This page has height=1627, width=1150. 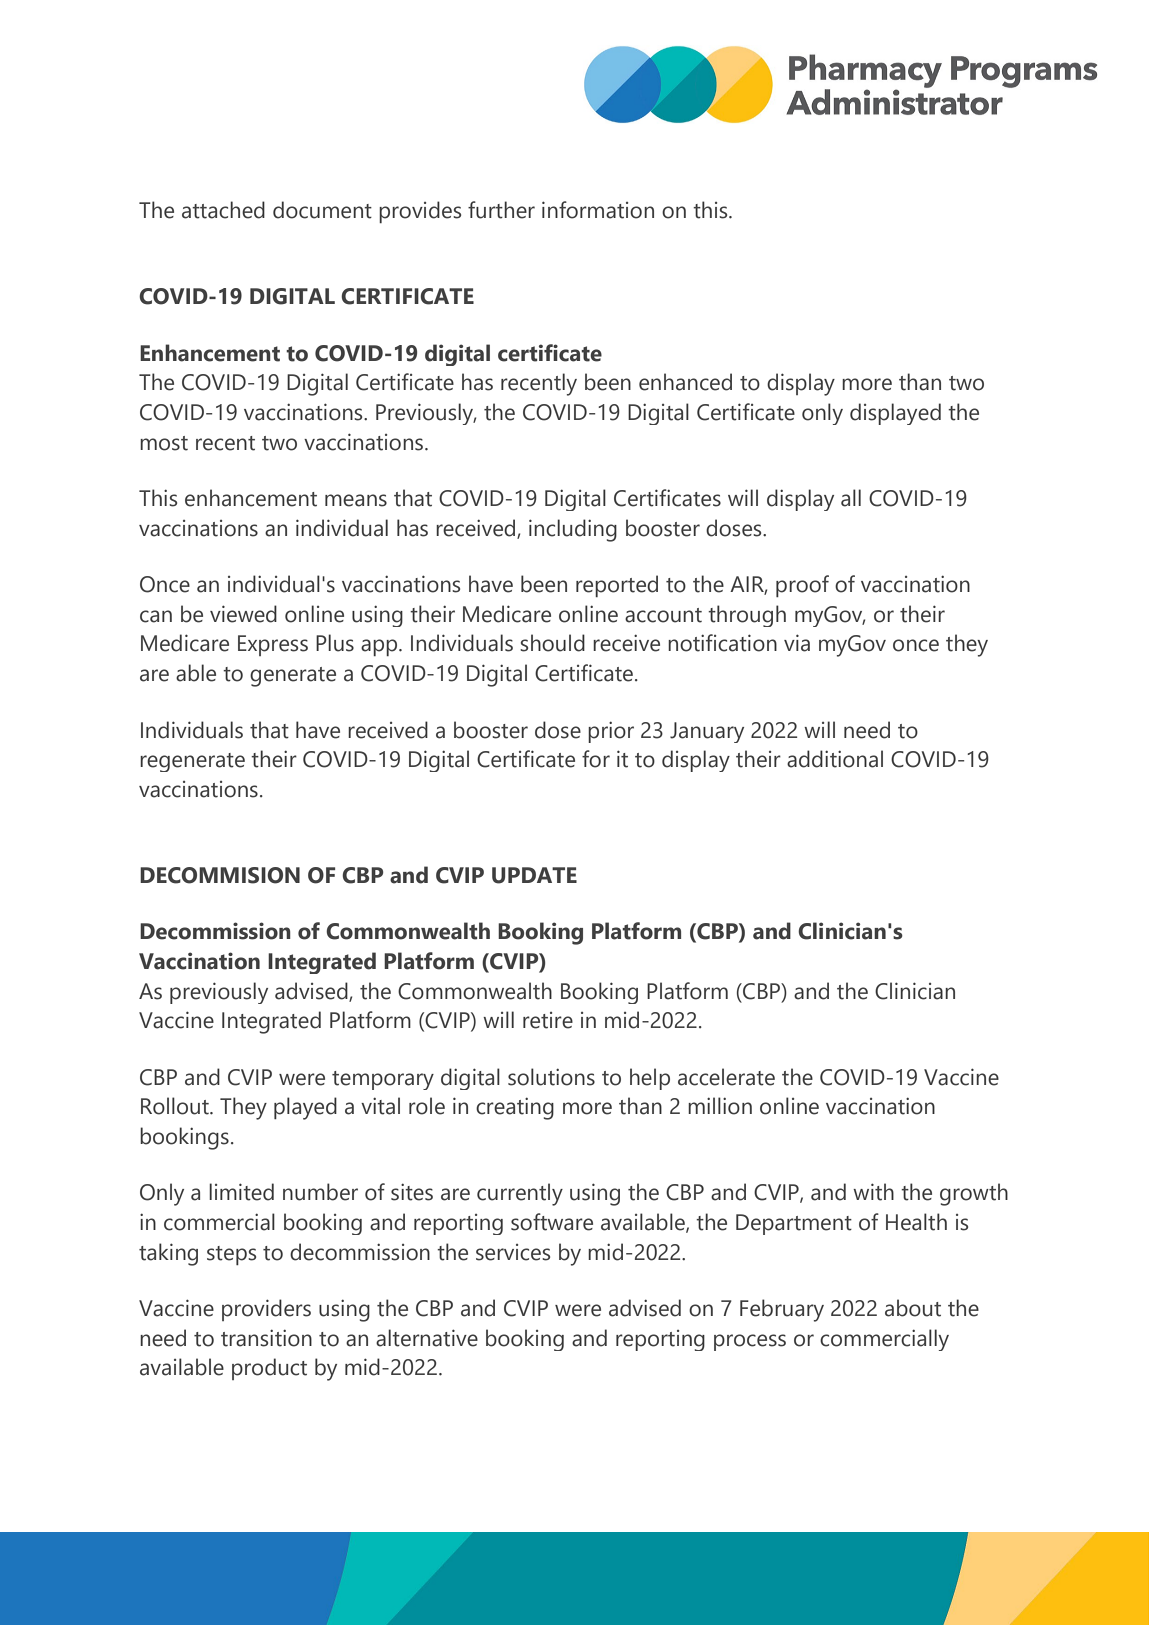 I want to click on accelerate, so click(x=726, y=1077).
